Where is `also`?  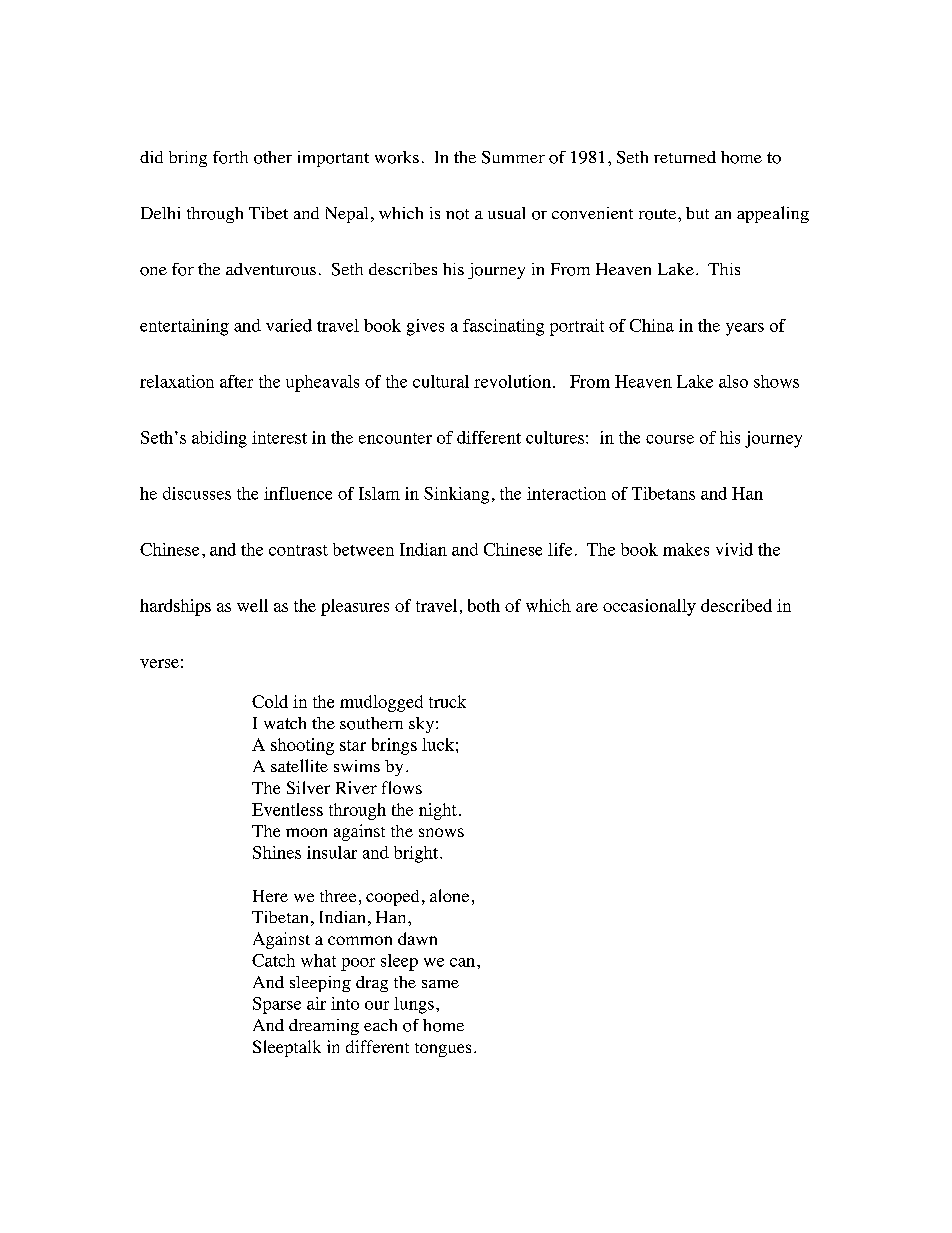
also is located at coordinates (733, 381).
